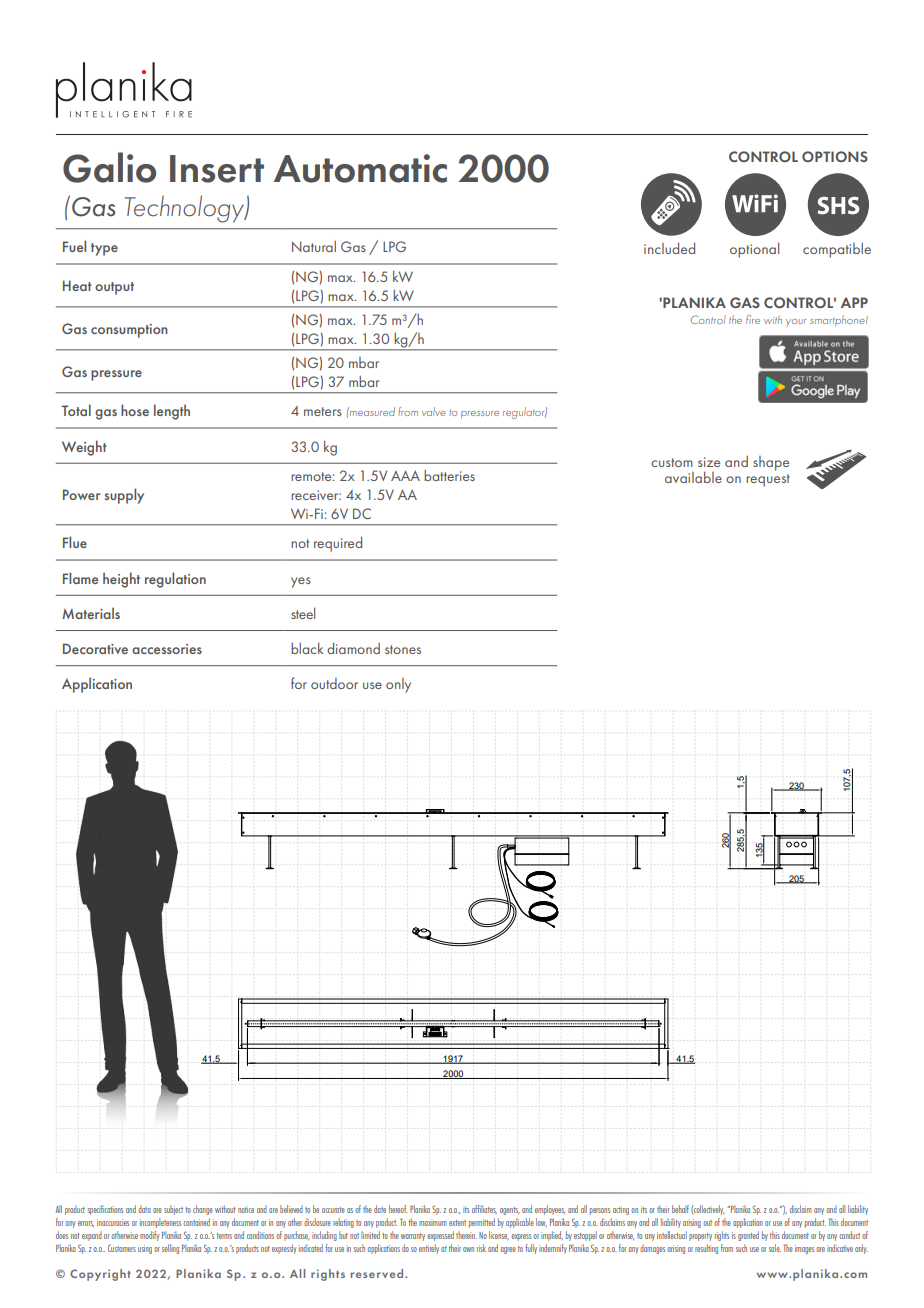 The width and height of the page is (924, 1308). Describe the element at coordinates (466, 1235) in the page. I see `therein` at that location.
